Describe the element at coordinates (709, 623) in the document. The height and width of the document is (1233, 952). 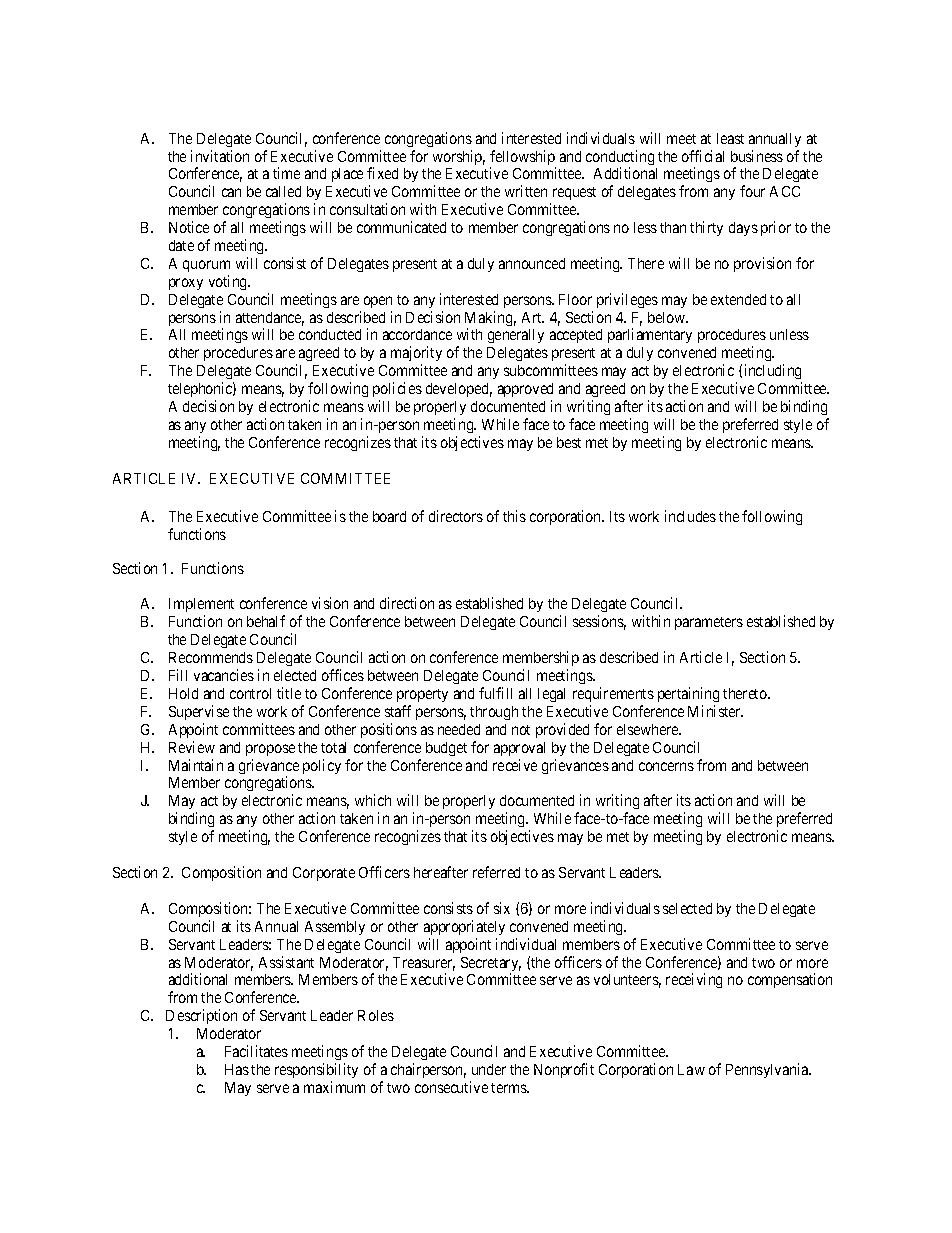
I see `parameters` at that location.
